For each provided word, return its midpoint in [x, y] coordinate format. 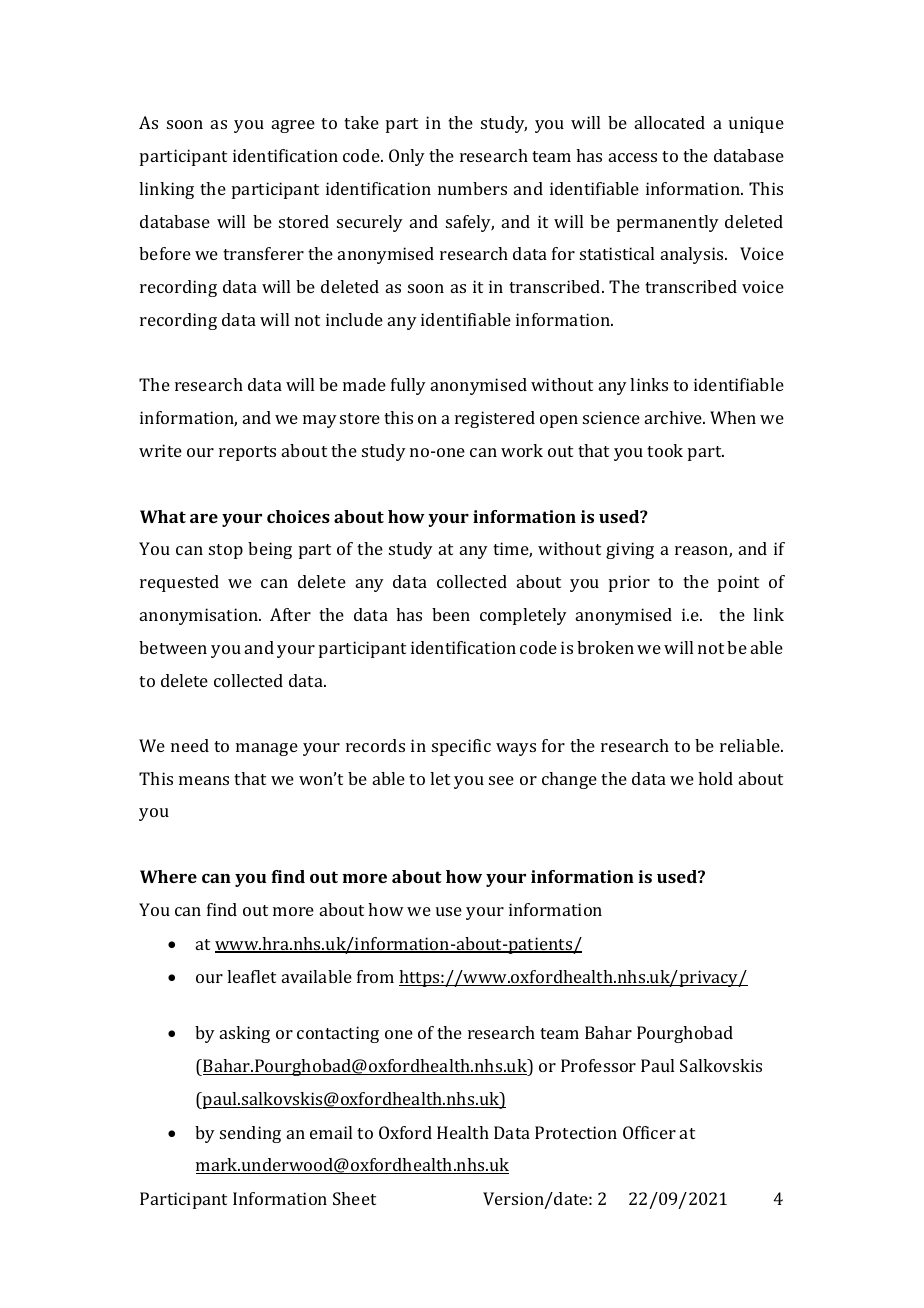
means [204, 780]
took [665, 450]
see [501, 780]
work [522, 450]
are [204, 518]
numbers [472, 188]
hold [715, 778]
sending [250, 1134]
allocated [670, 122]
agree [293, 126]
